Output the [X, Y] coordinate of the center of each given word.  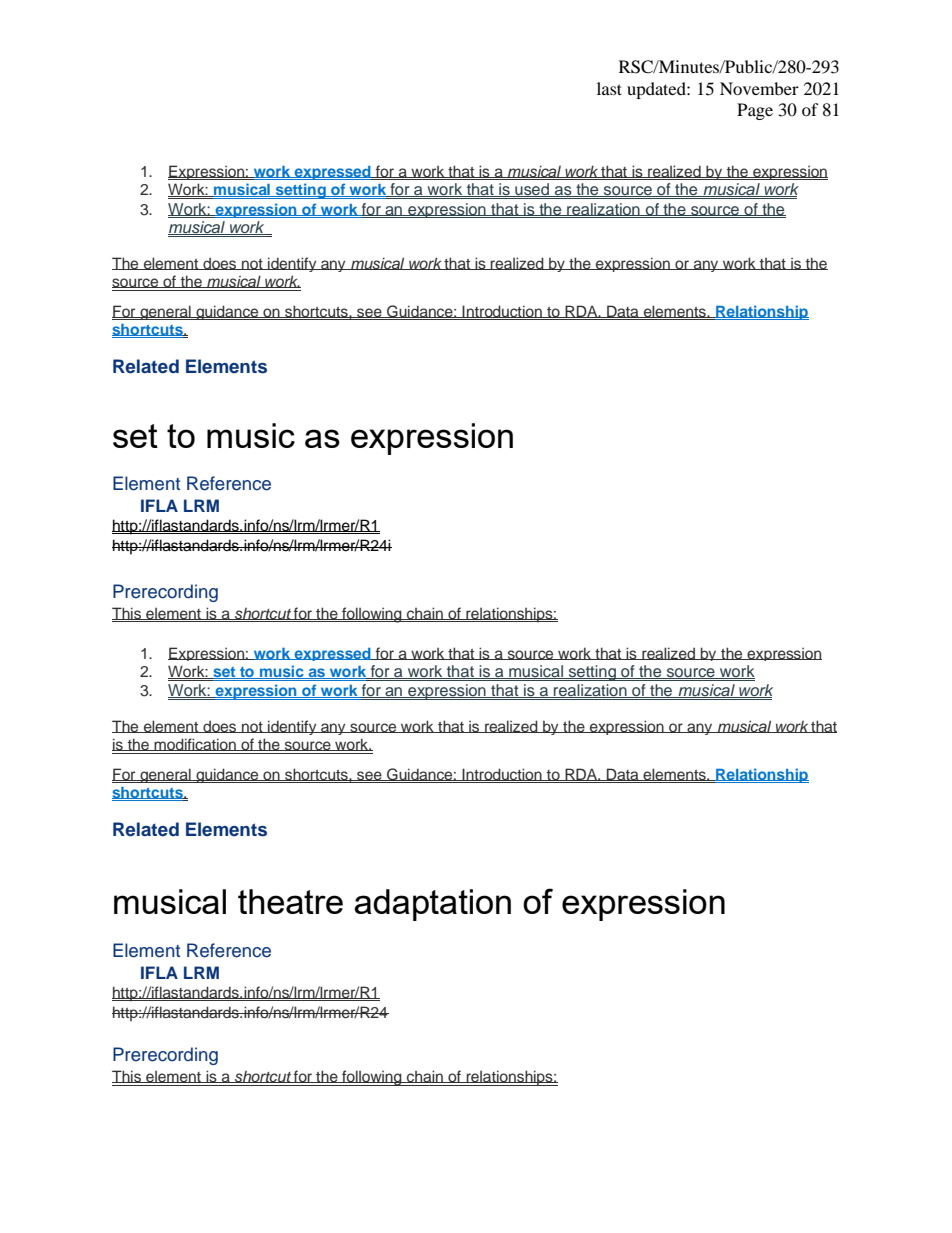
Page [755, 111]
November [759, 88]
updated [657, 90]
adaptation [432, 905]
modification [195, 744]
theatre [290, 901]
